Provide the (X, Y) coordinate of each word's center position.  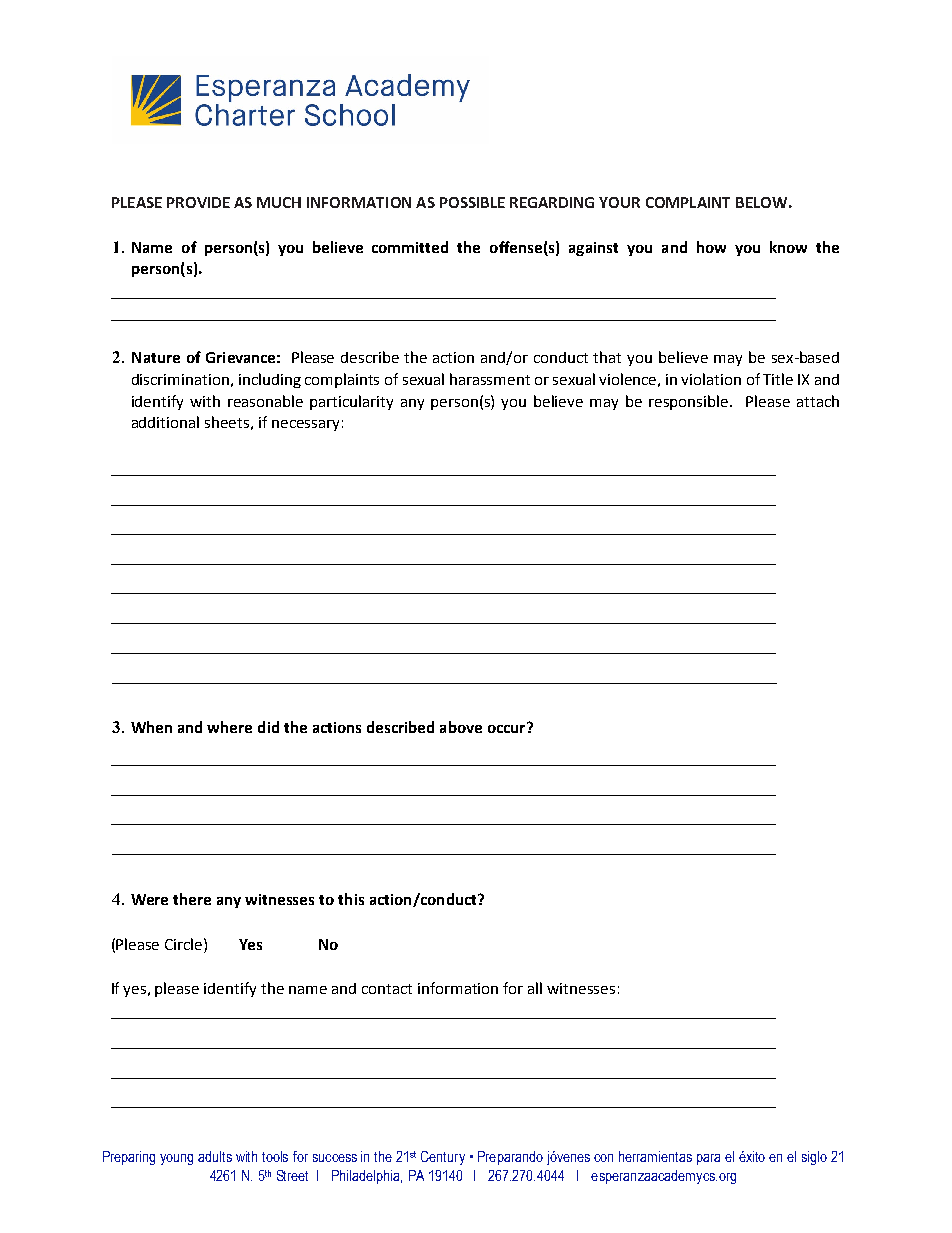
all (535, 988)
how (711, 247)
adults (215, 1156)
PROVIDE (198, 202)
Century (443, 1158)
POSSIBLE (472, 202)
